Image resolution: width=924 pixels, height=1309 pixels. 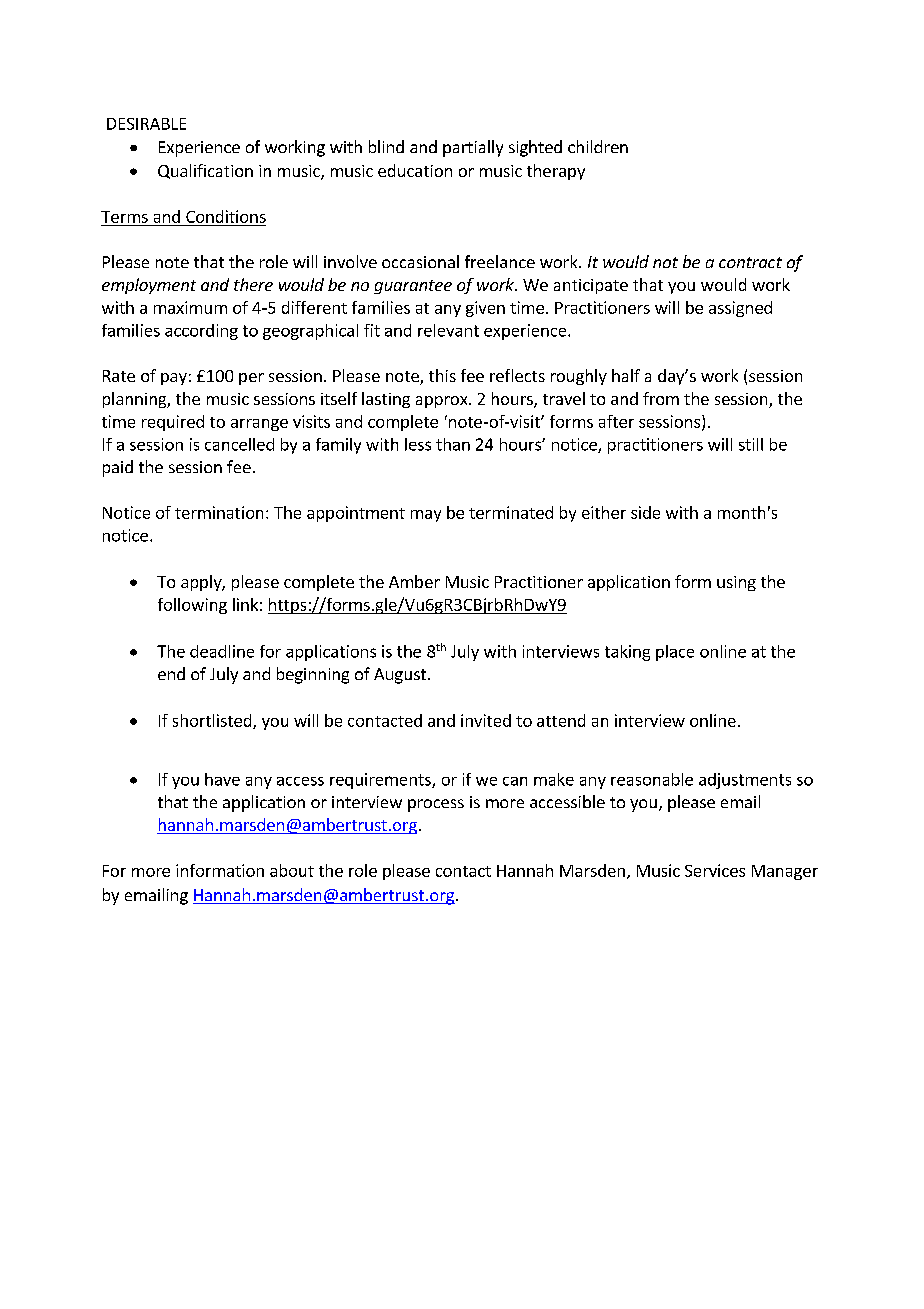 I want to click on about, so click(x=292, y=870).
